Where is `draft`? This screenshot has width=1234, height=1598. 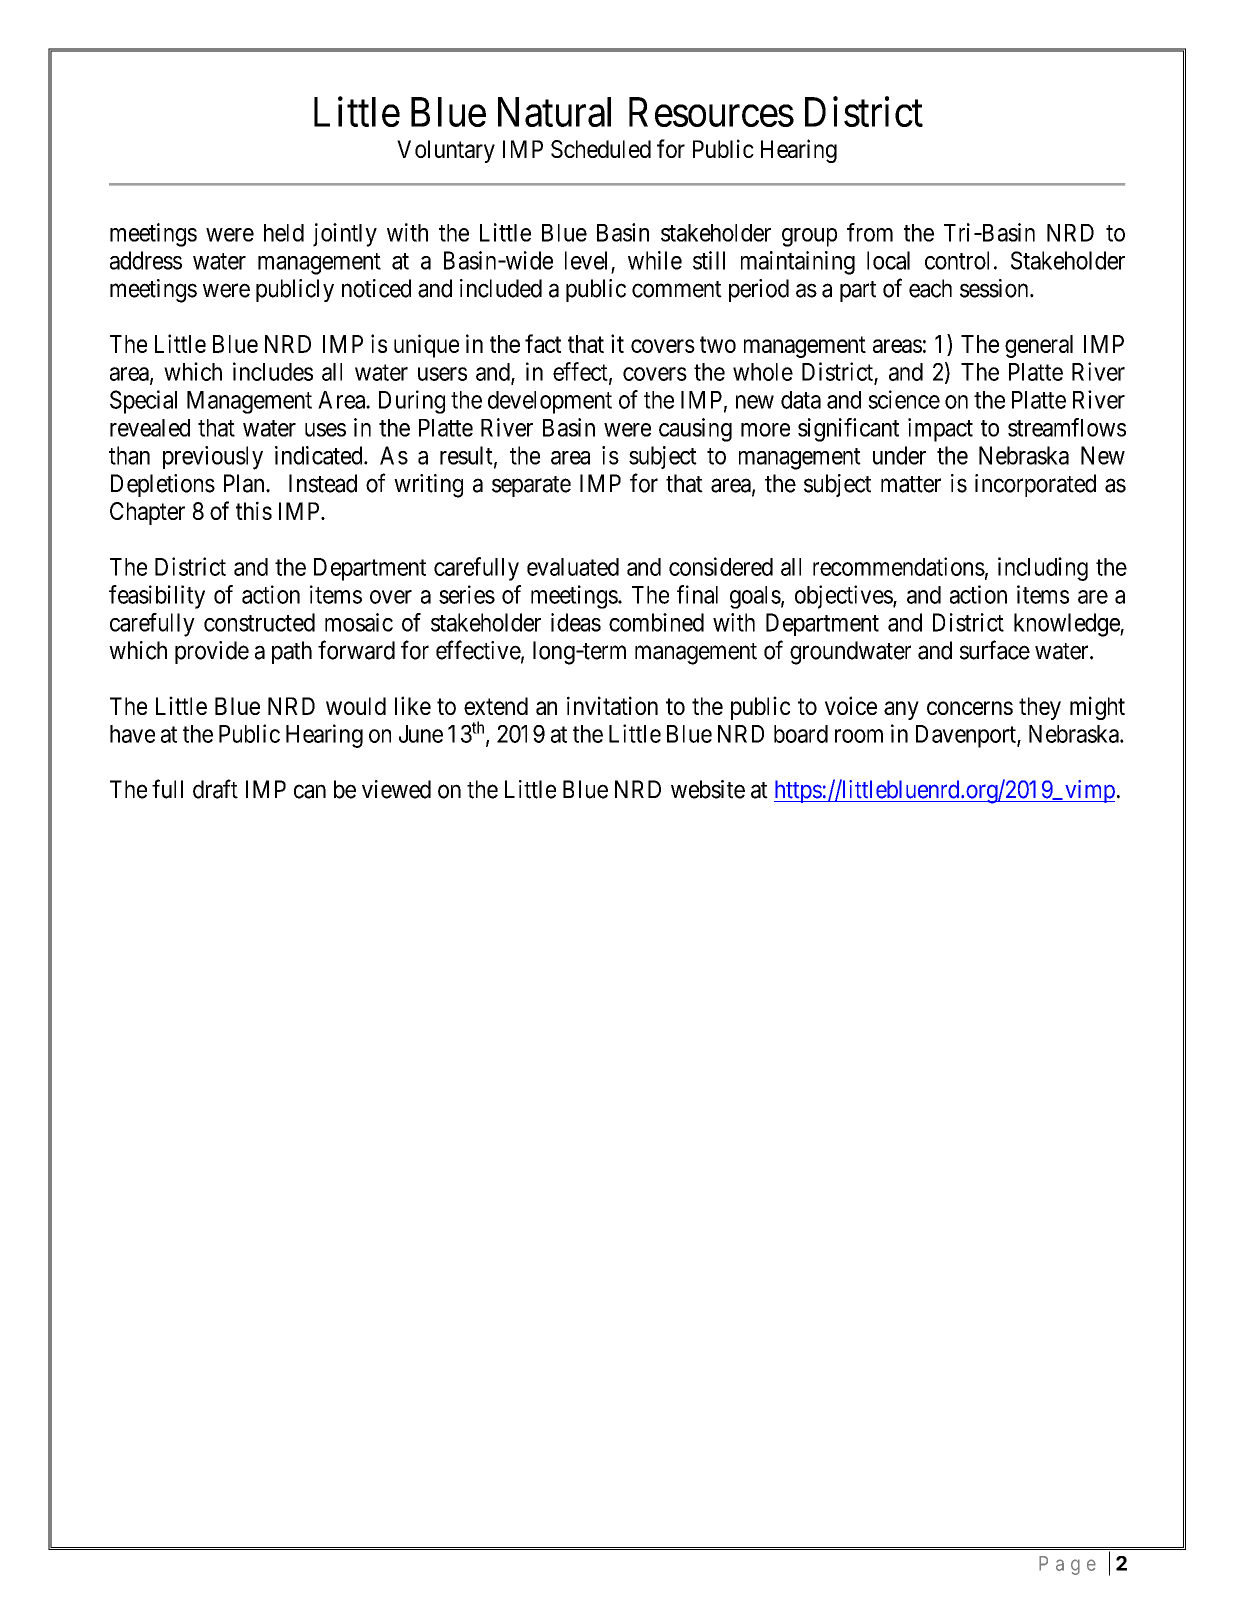 draft is located at coordinates (215, 789).
